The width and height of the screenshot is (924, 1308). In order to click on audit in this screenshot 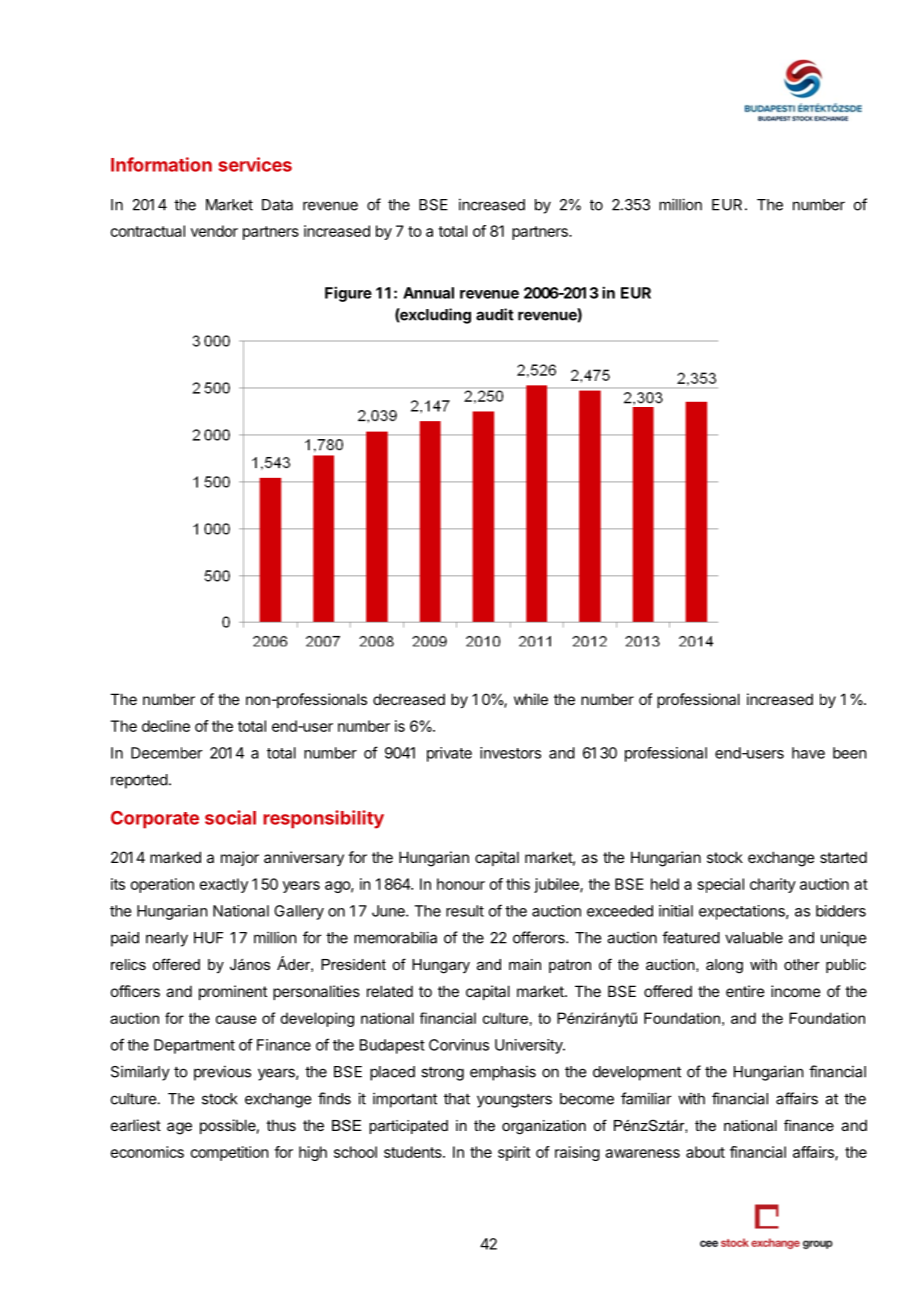, I will do `click(495, 314)`.
